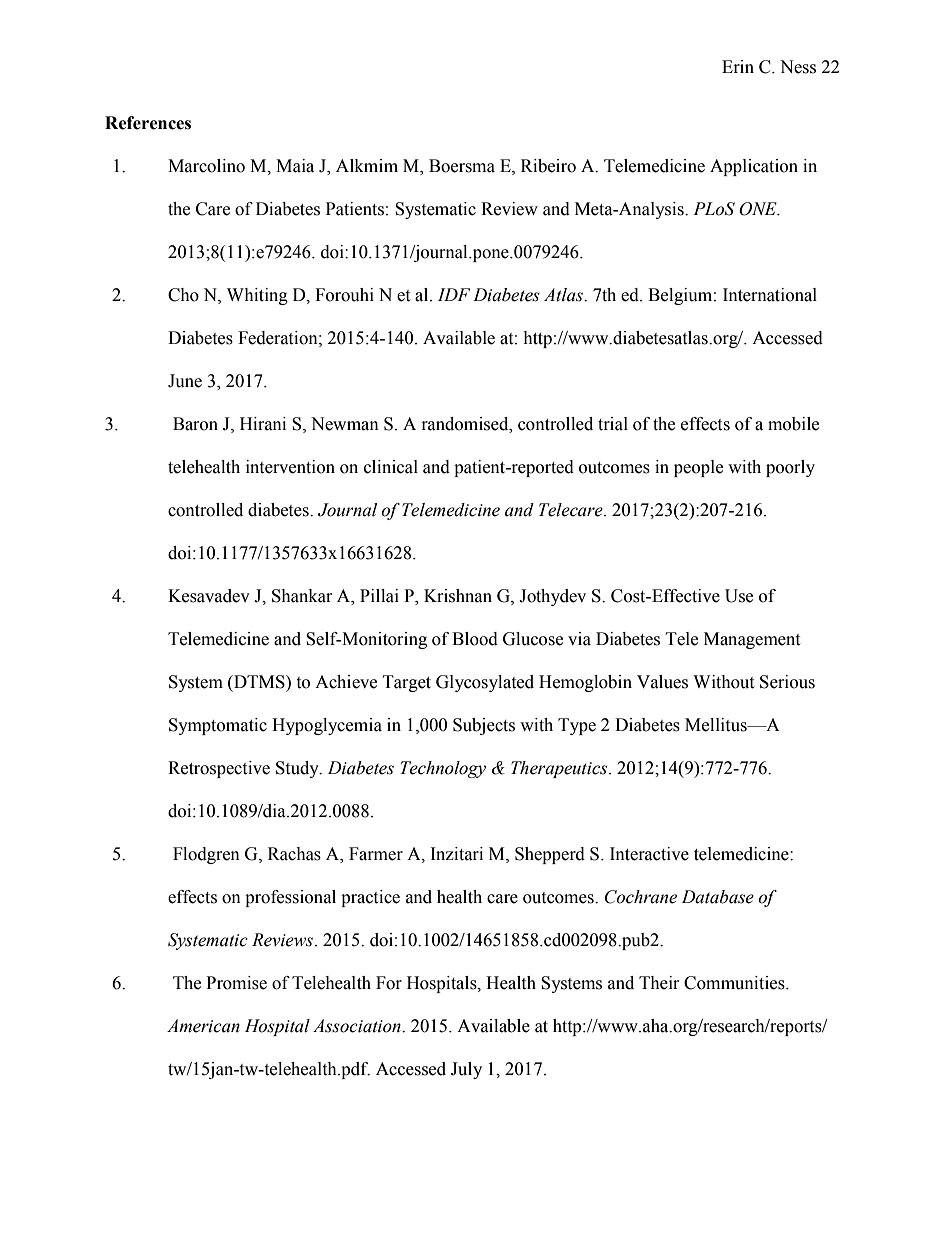  What do you see at coordinates (662, 682) in the screenshot?
I see `Values` at bounding box center [662, 682].
